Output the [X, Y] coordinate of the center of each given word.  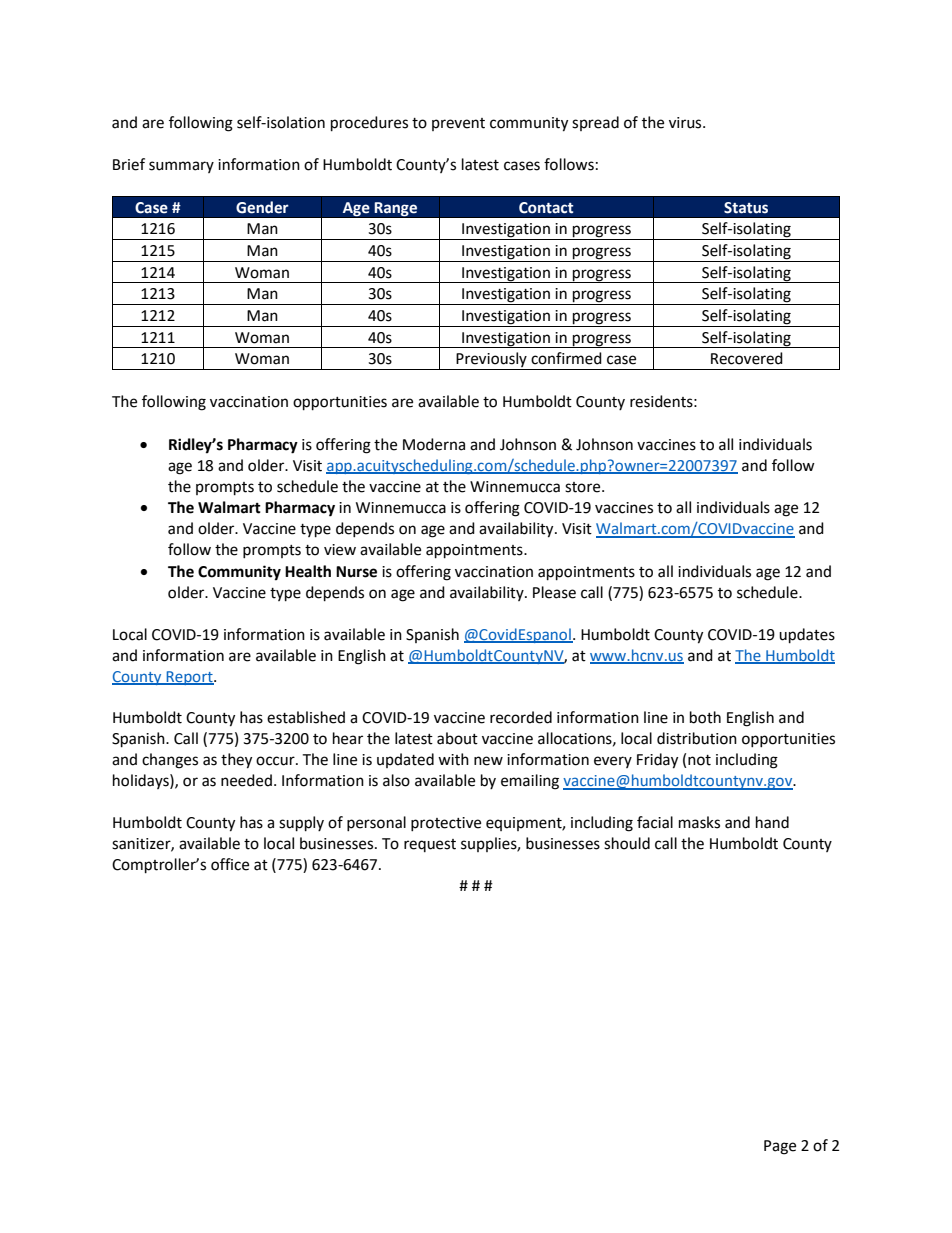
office [230, 864]
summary [181, 167]
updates [807, 636]
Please [554, 592]
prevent [458, 124]
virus [686, 123]
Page [780, 1147]
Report [190, 678]
